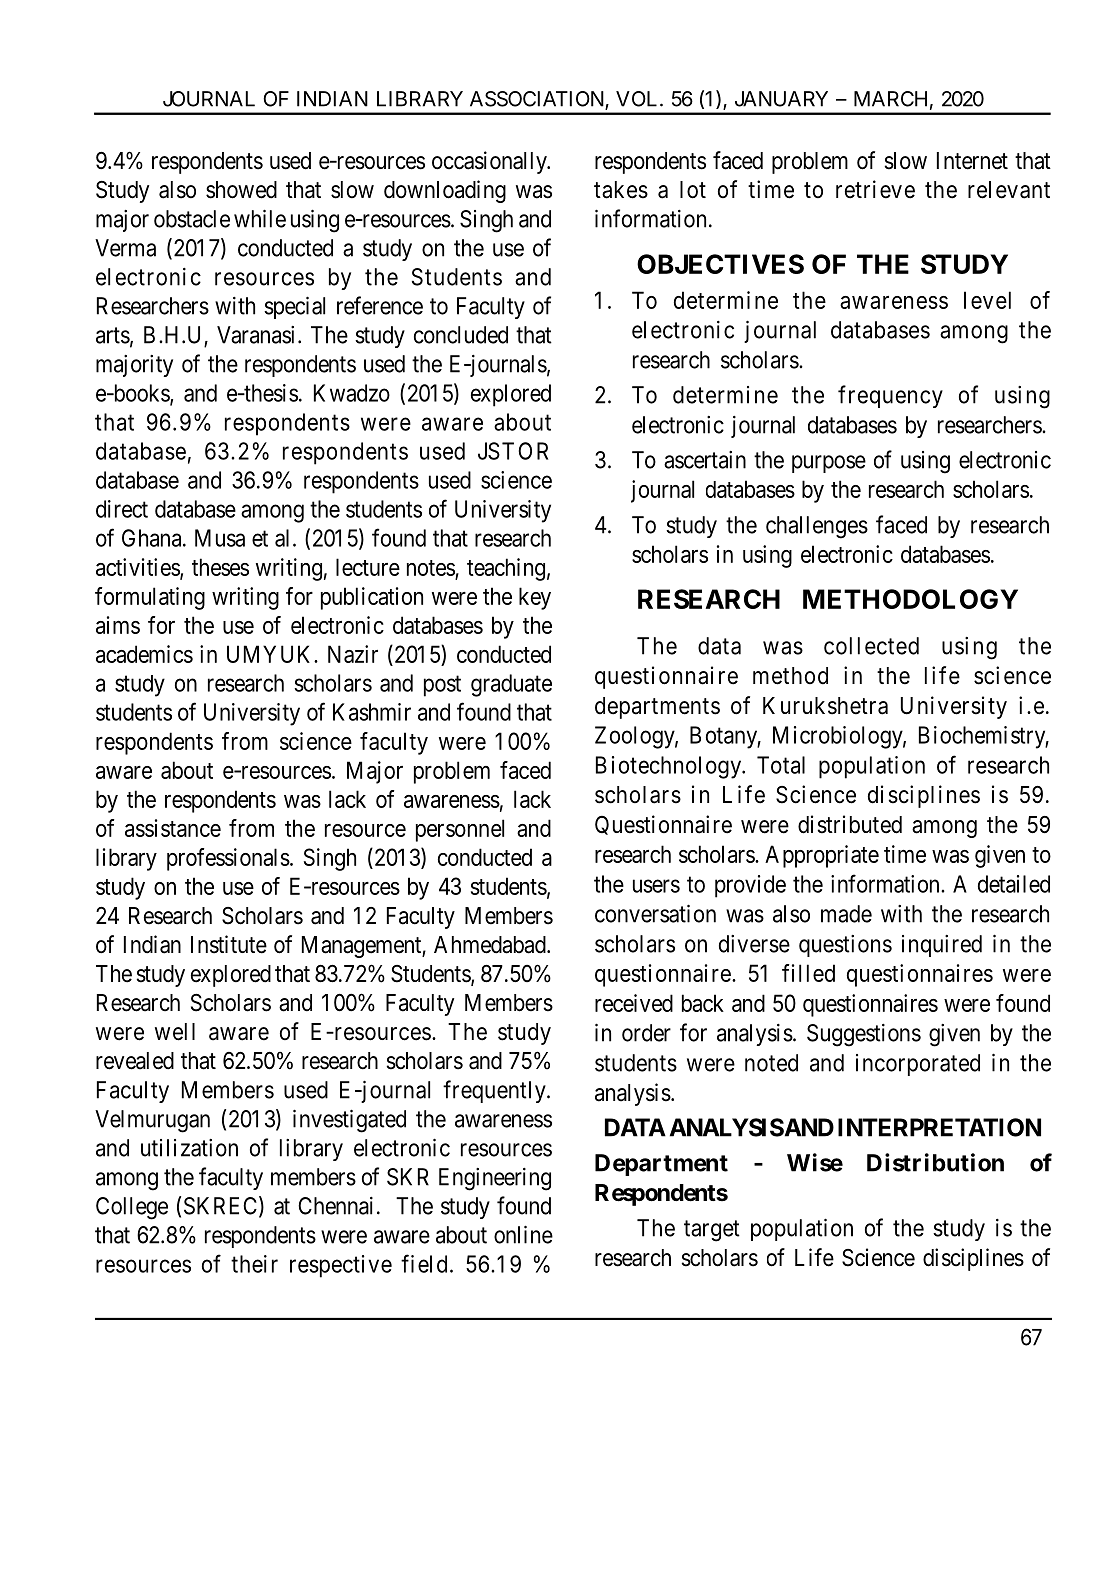 The height and width of the screenshot is (1577, 1114). I want to click on showed, so click(241, 190).
